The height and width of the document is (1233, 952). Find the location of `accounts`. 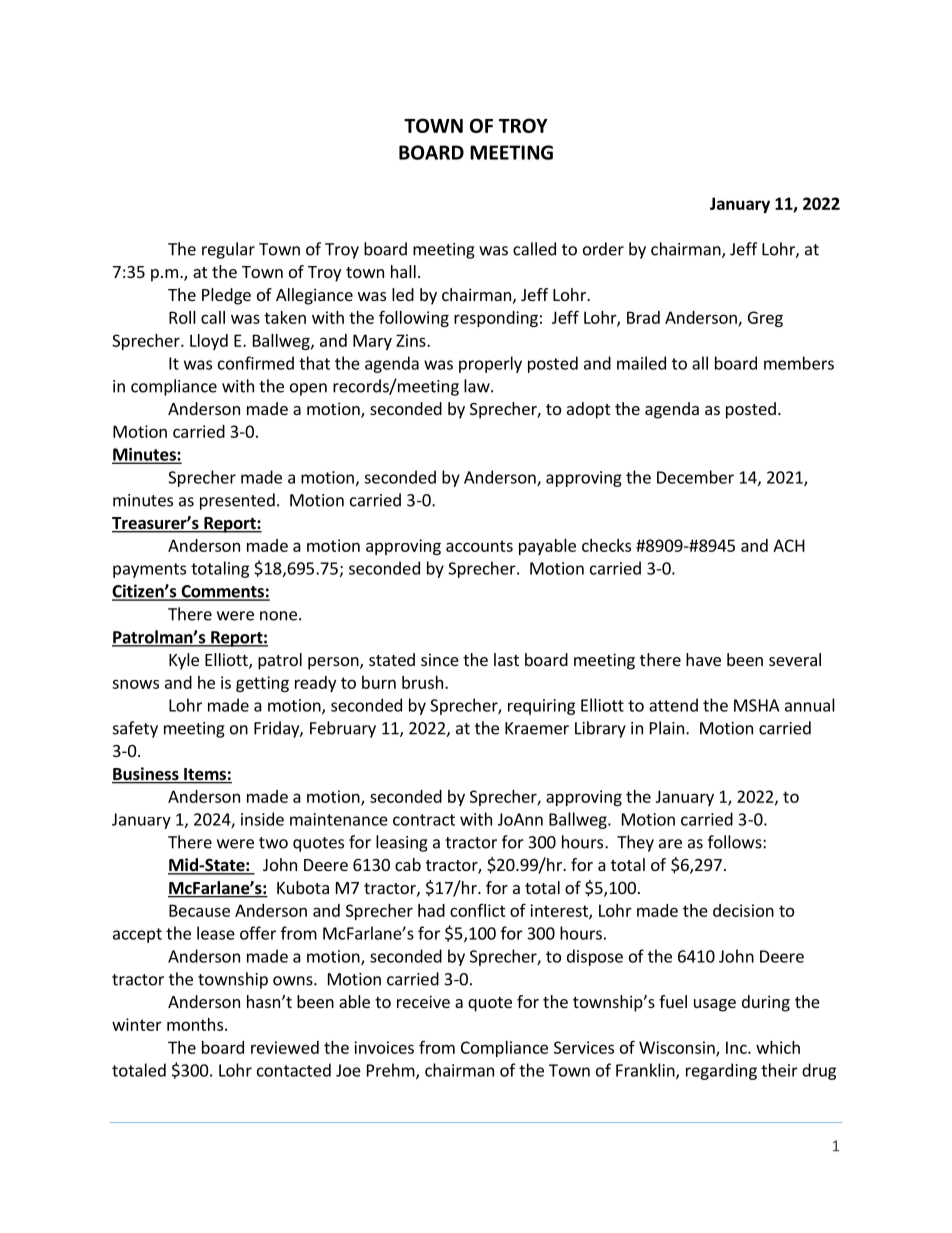

accounts is located at coordinates (479, 546).
